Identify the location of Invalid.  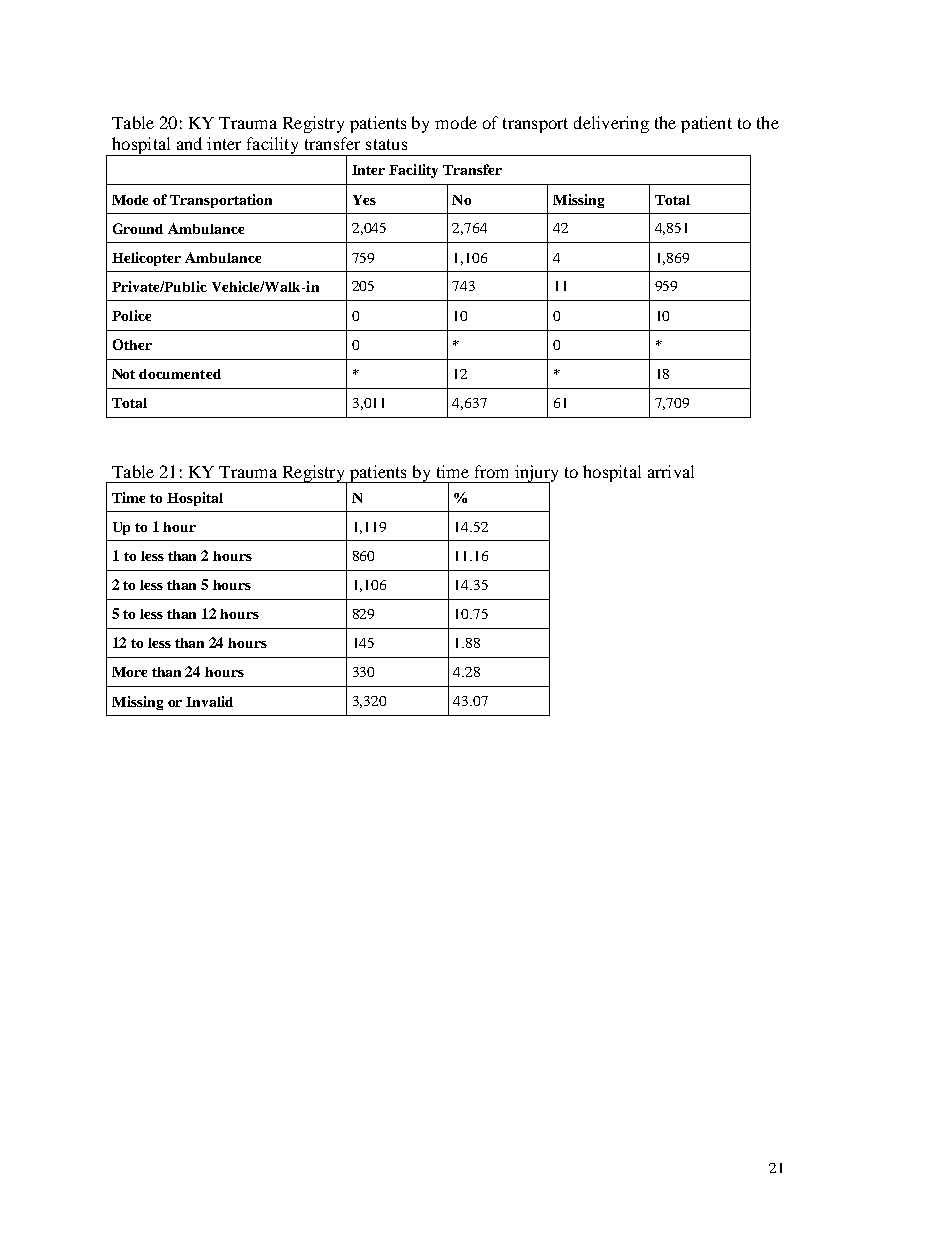
(209, 701).
